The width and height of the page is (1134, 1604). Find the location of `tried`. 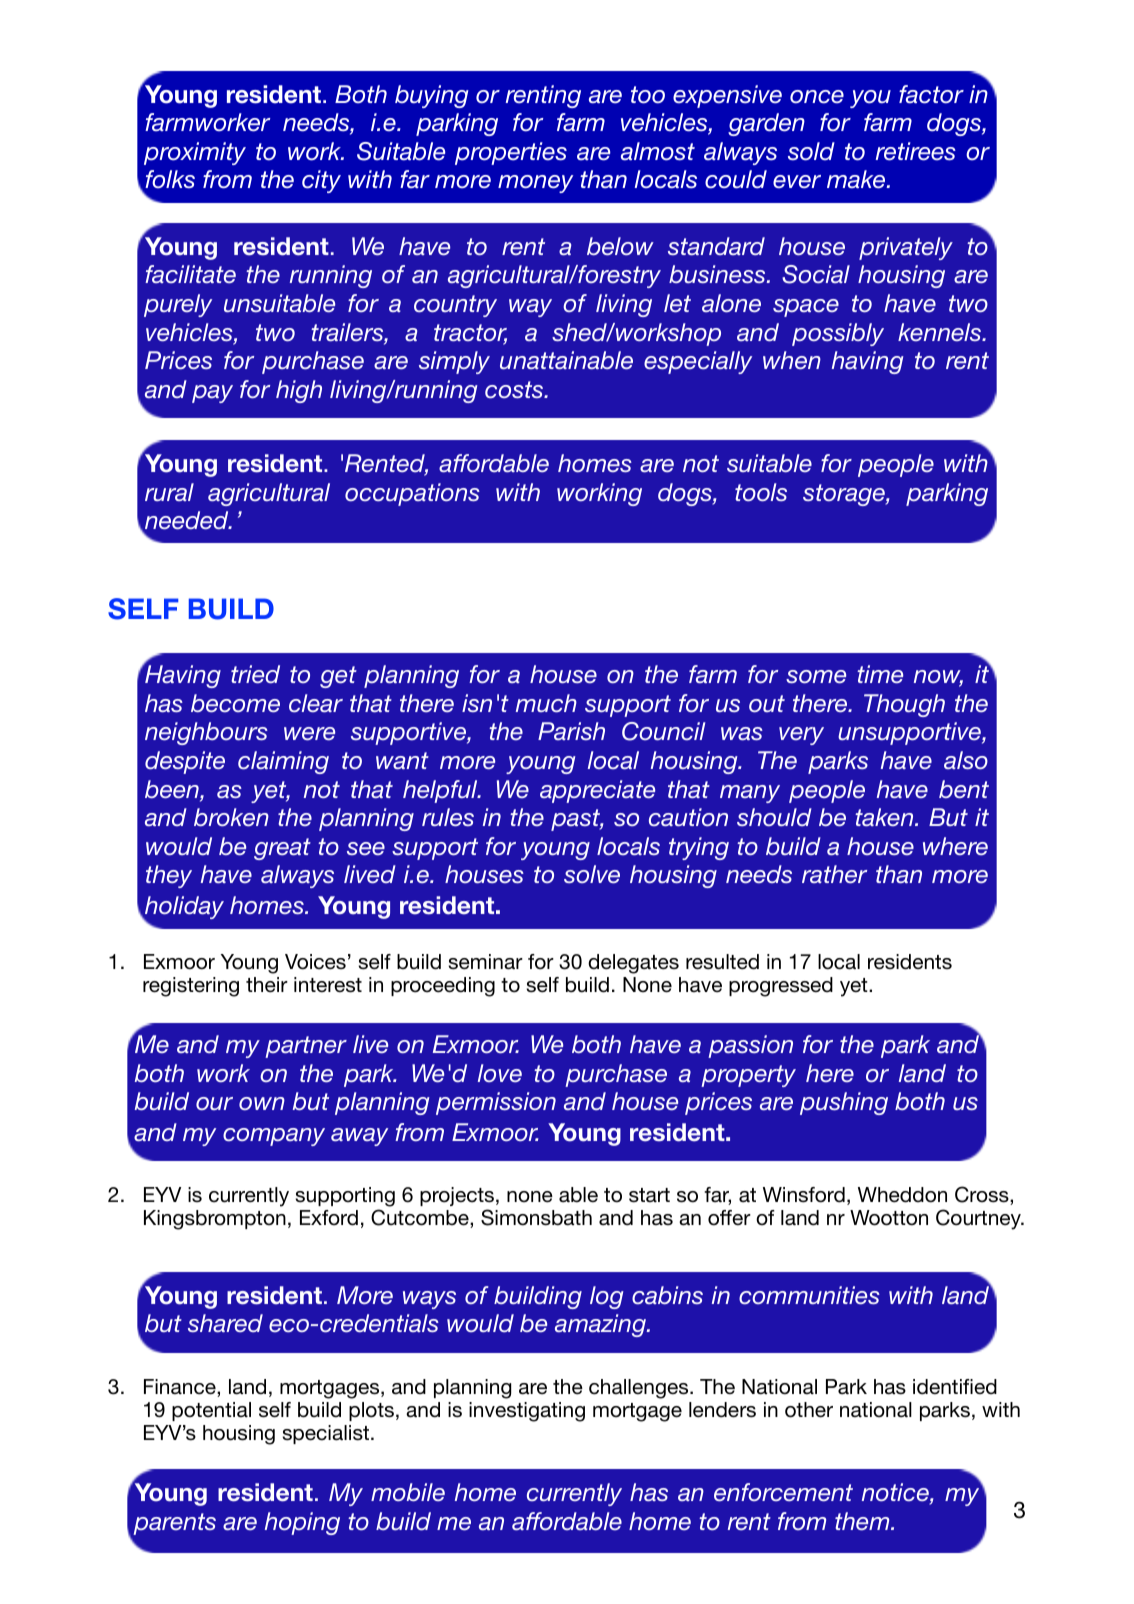

tried is located at coordinates (255, 674).
